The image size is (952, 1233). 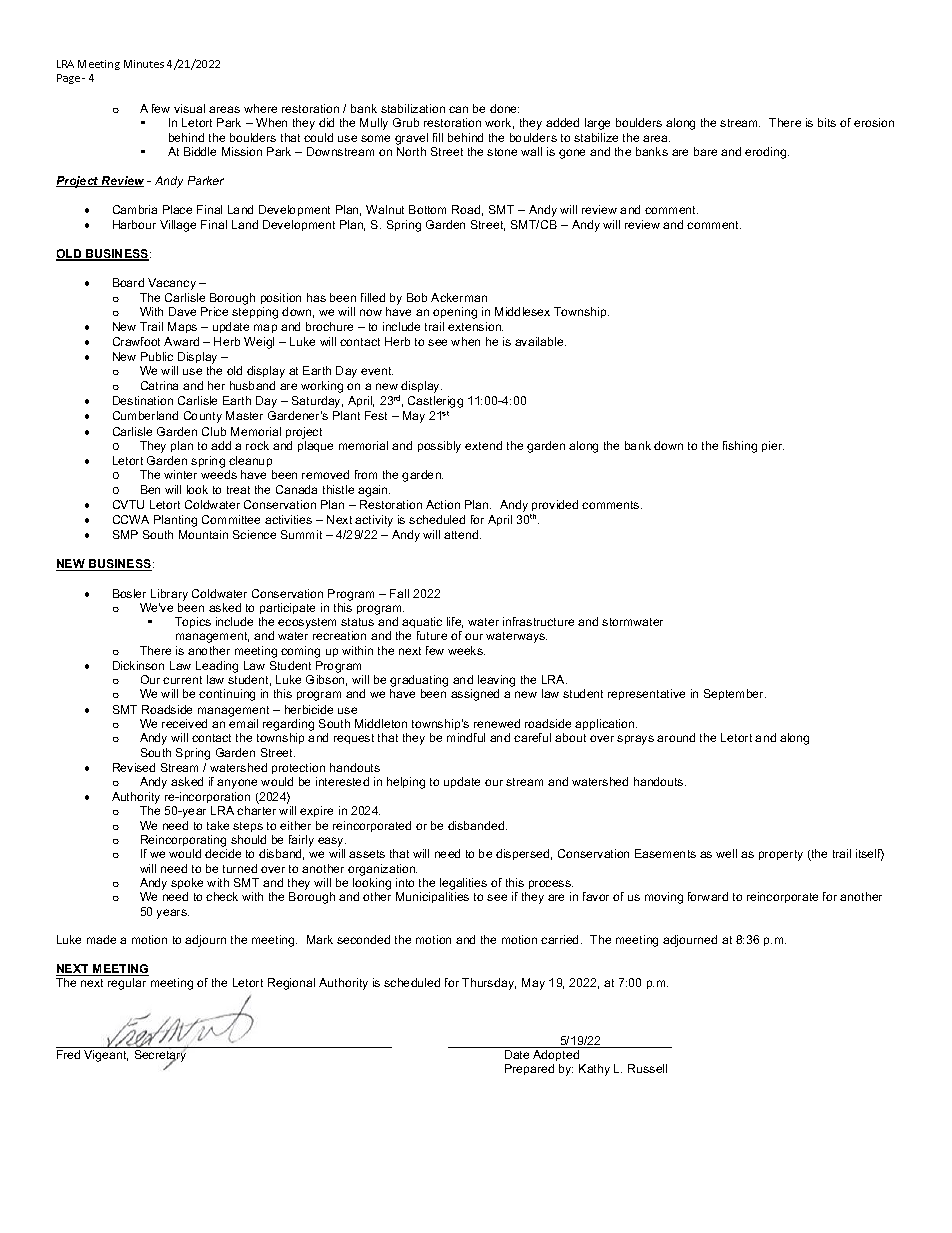 What do you see at coordinates (504, 108) in the image?
I see `done` at bounding box center [504, 108].
